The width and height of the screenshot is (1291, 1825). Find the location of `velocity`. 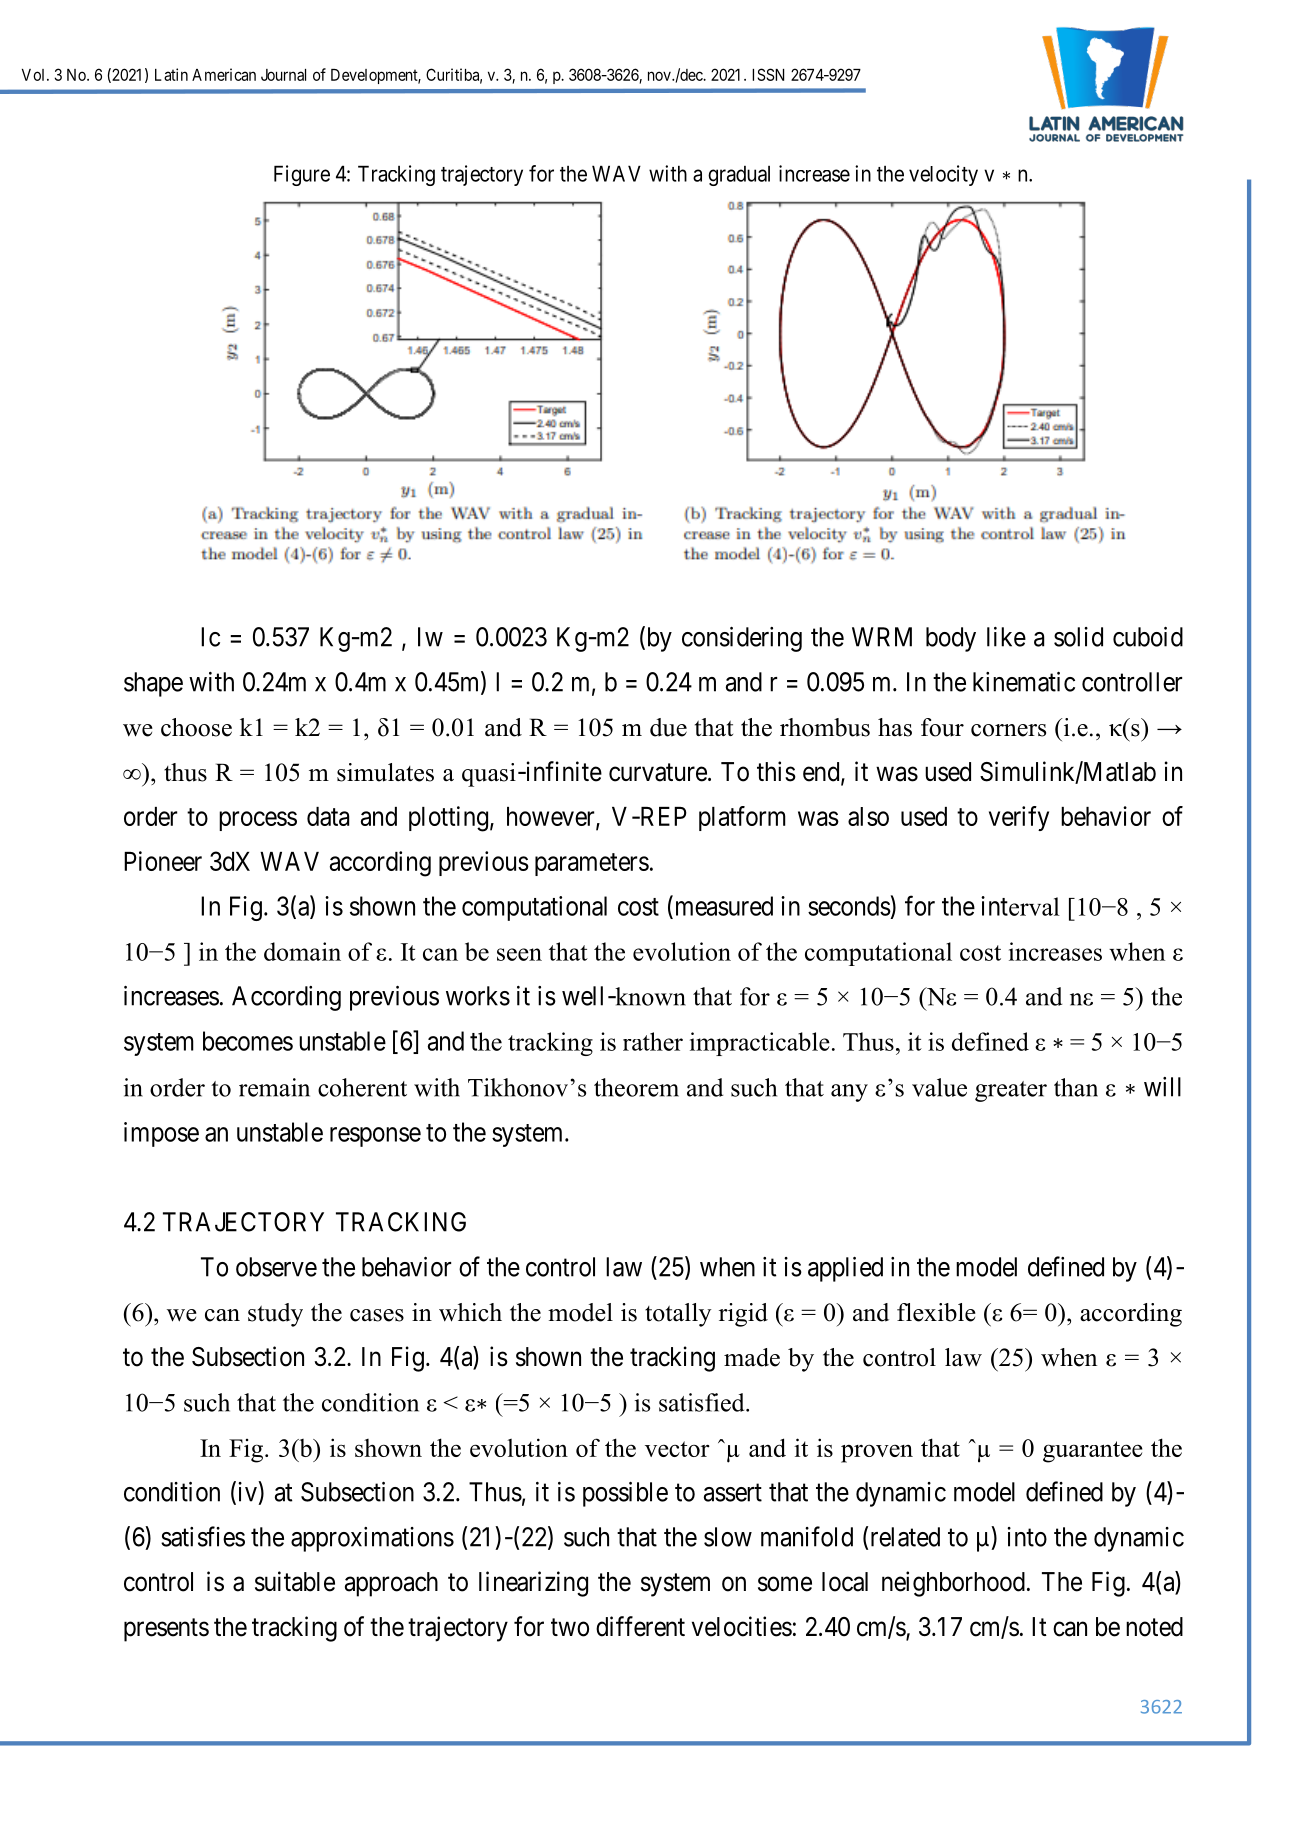

velocity is located at coordinates (943, 175).
